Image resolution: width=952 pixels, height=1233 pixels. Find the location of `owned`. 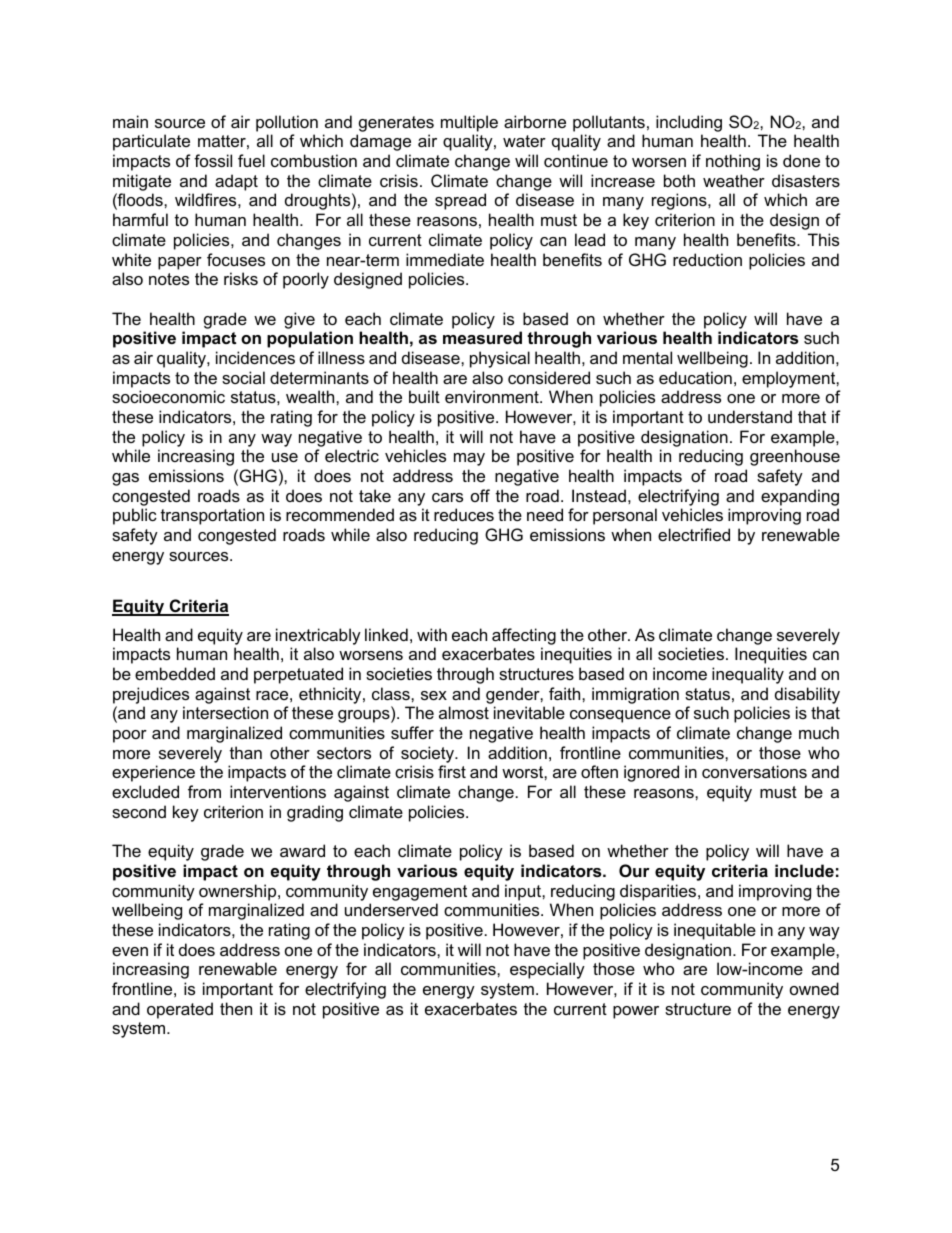

owned is located at coordinates (814, 988).
